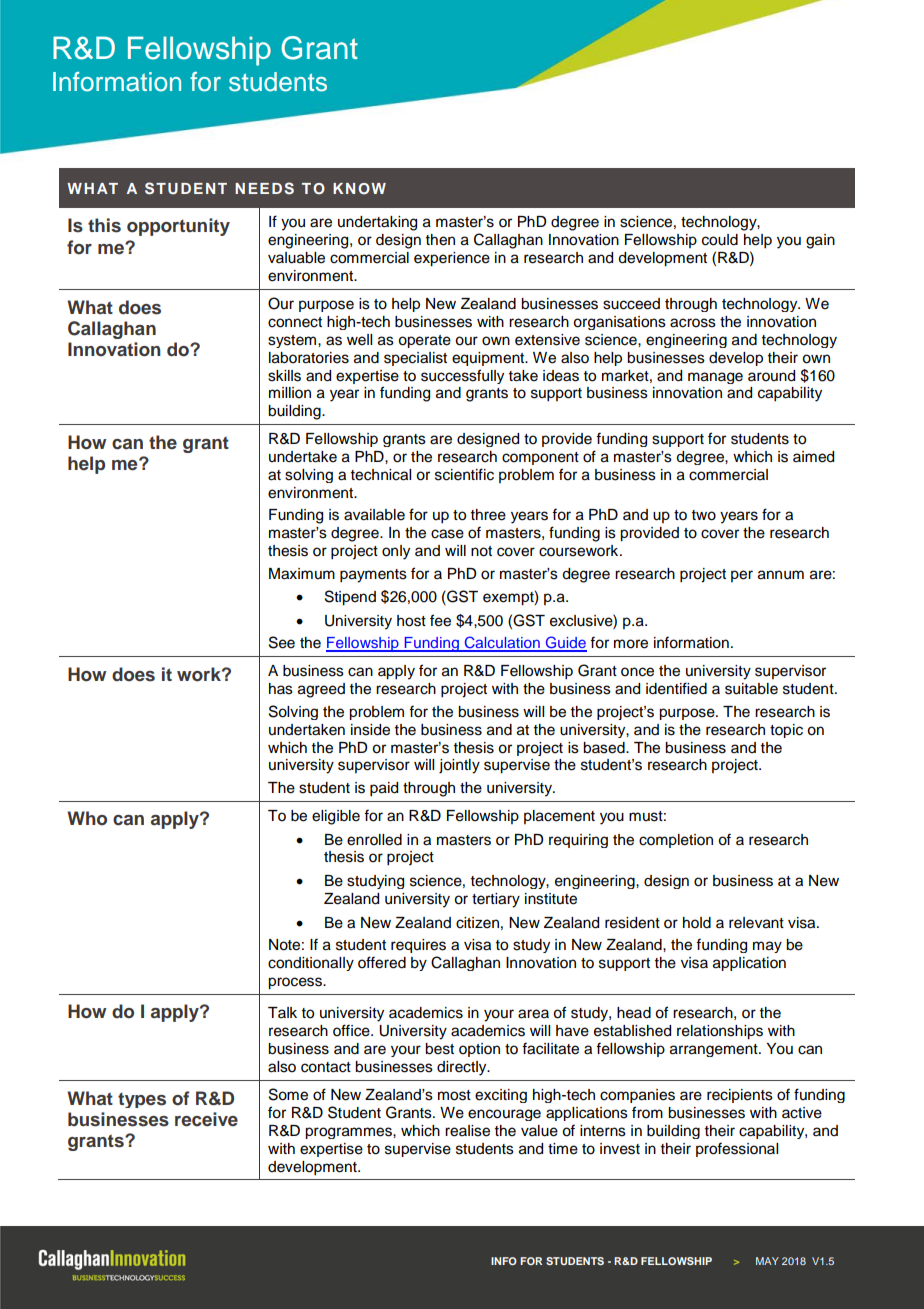  What do you see at coordinates (290, 393) in the image?
I see `million` at bounding box center [290, 393].
